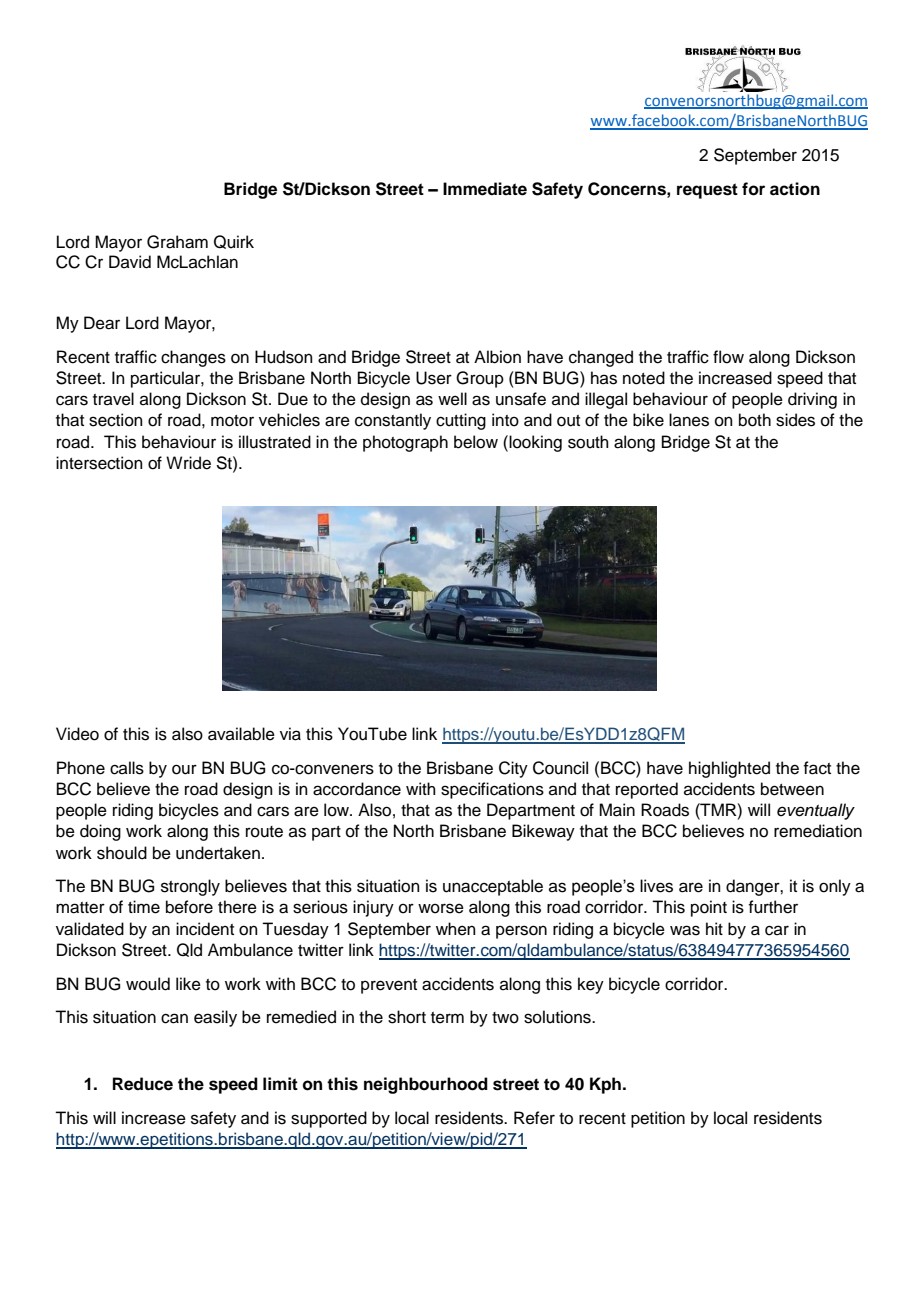 The image size is (924, 1308). I want to click on below, so click(476, 442).
